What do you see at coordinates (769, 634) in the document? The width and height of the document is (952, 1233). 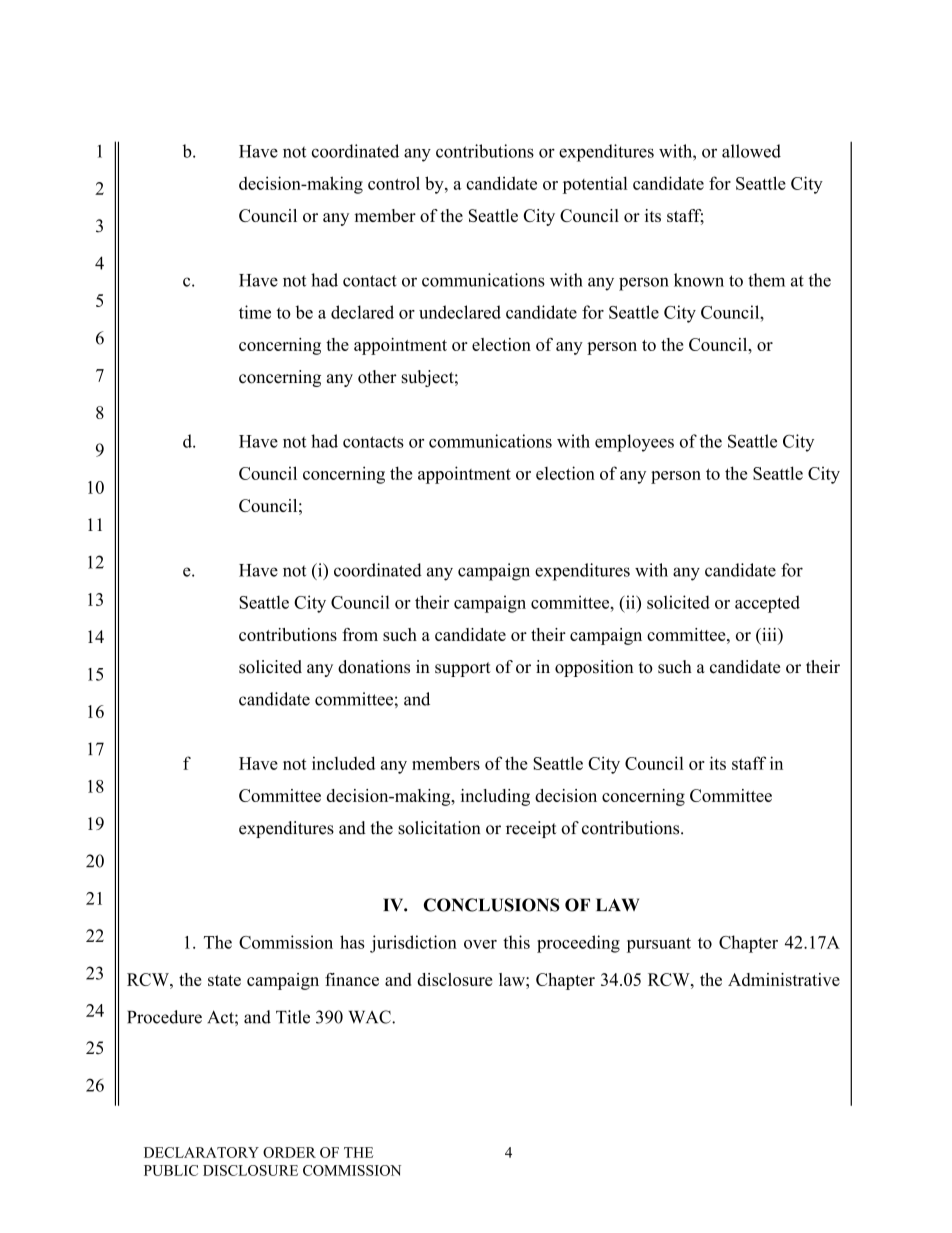 I see `iii` at bounding box center [769, 634].
